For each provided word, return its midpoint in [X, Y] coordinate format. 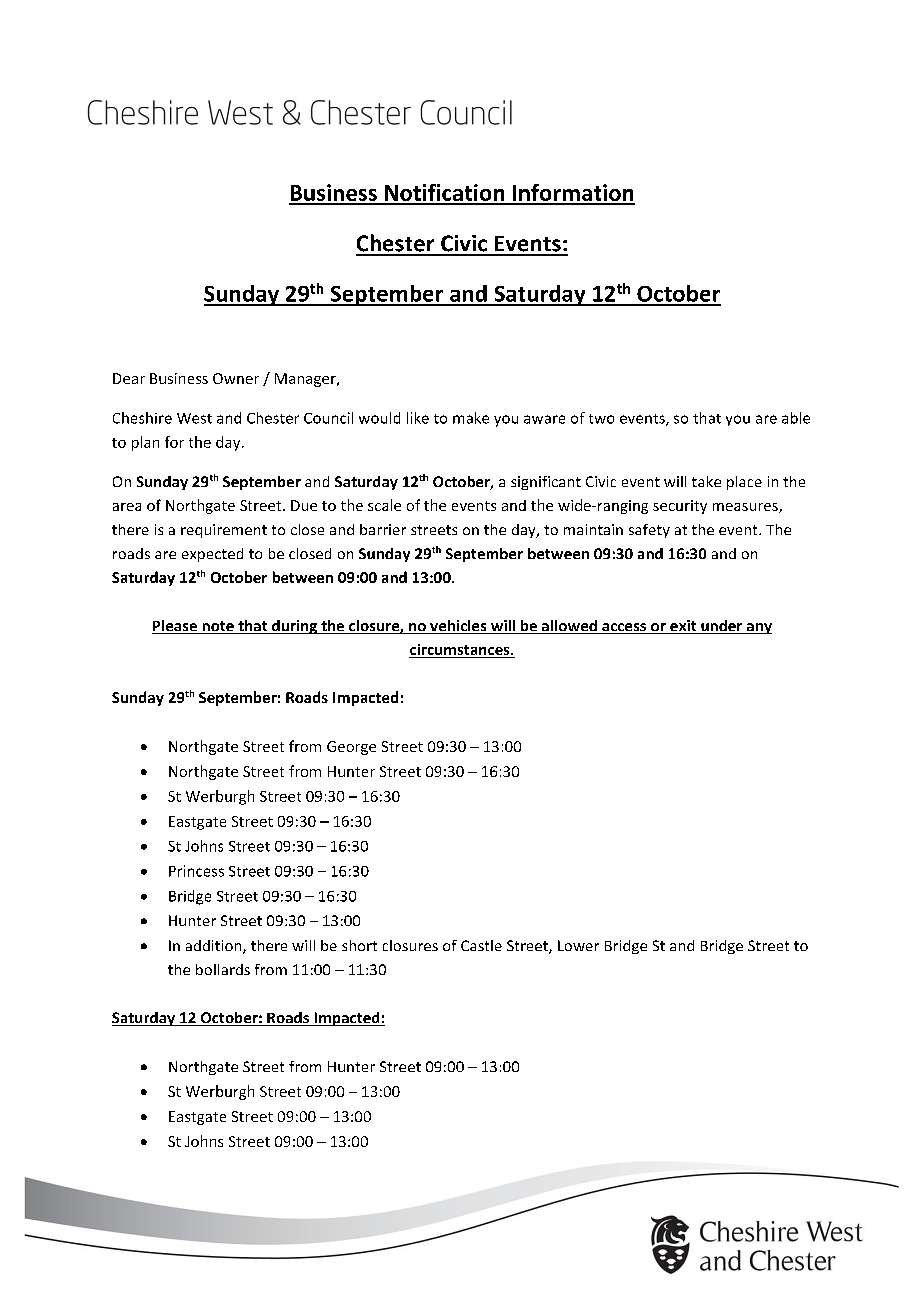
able [796, 418]
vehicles [458, 627]
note [218, 627]
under [722, 627]
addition [215, 947]
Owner [236, 378]
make [471, 418]
